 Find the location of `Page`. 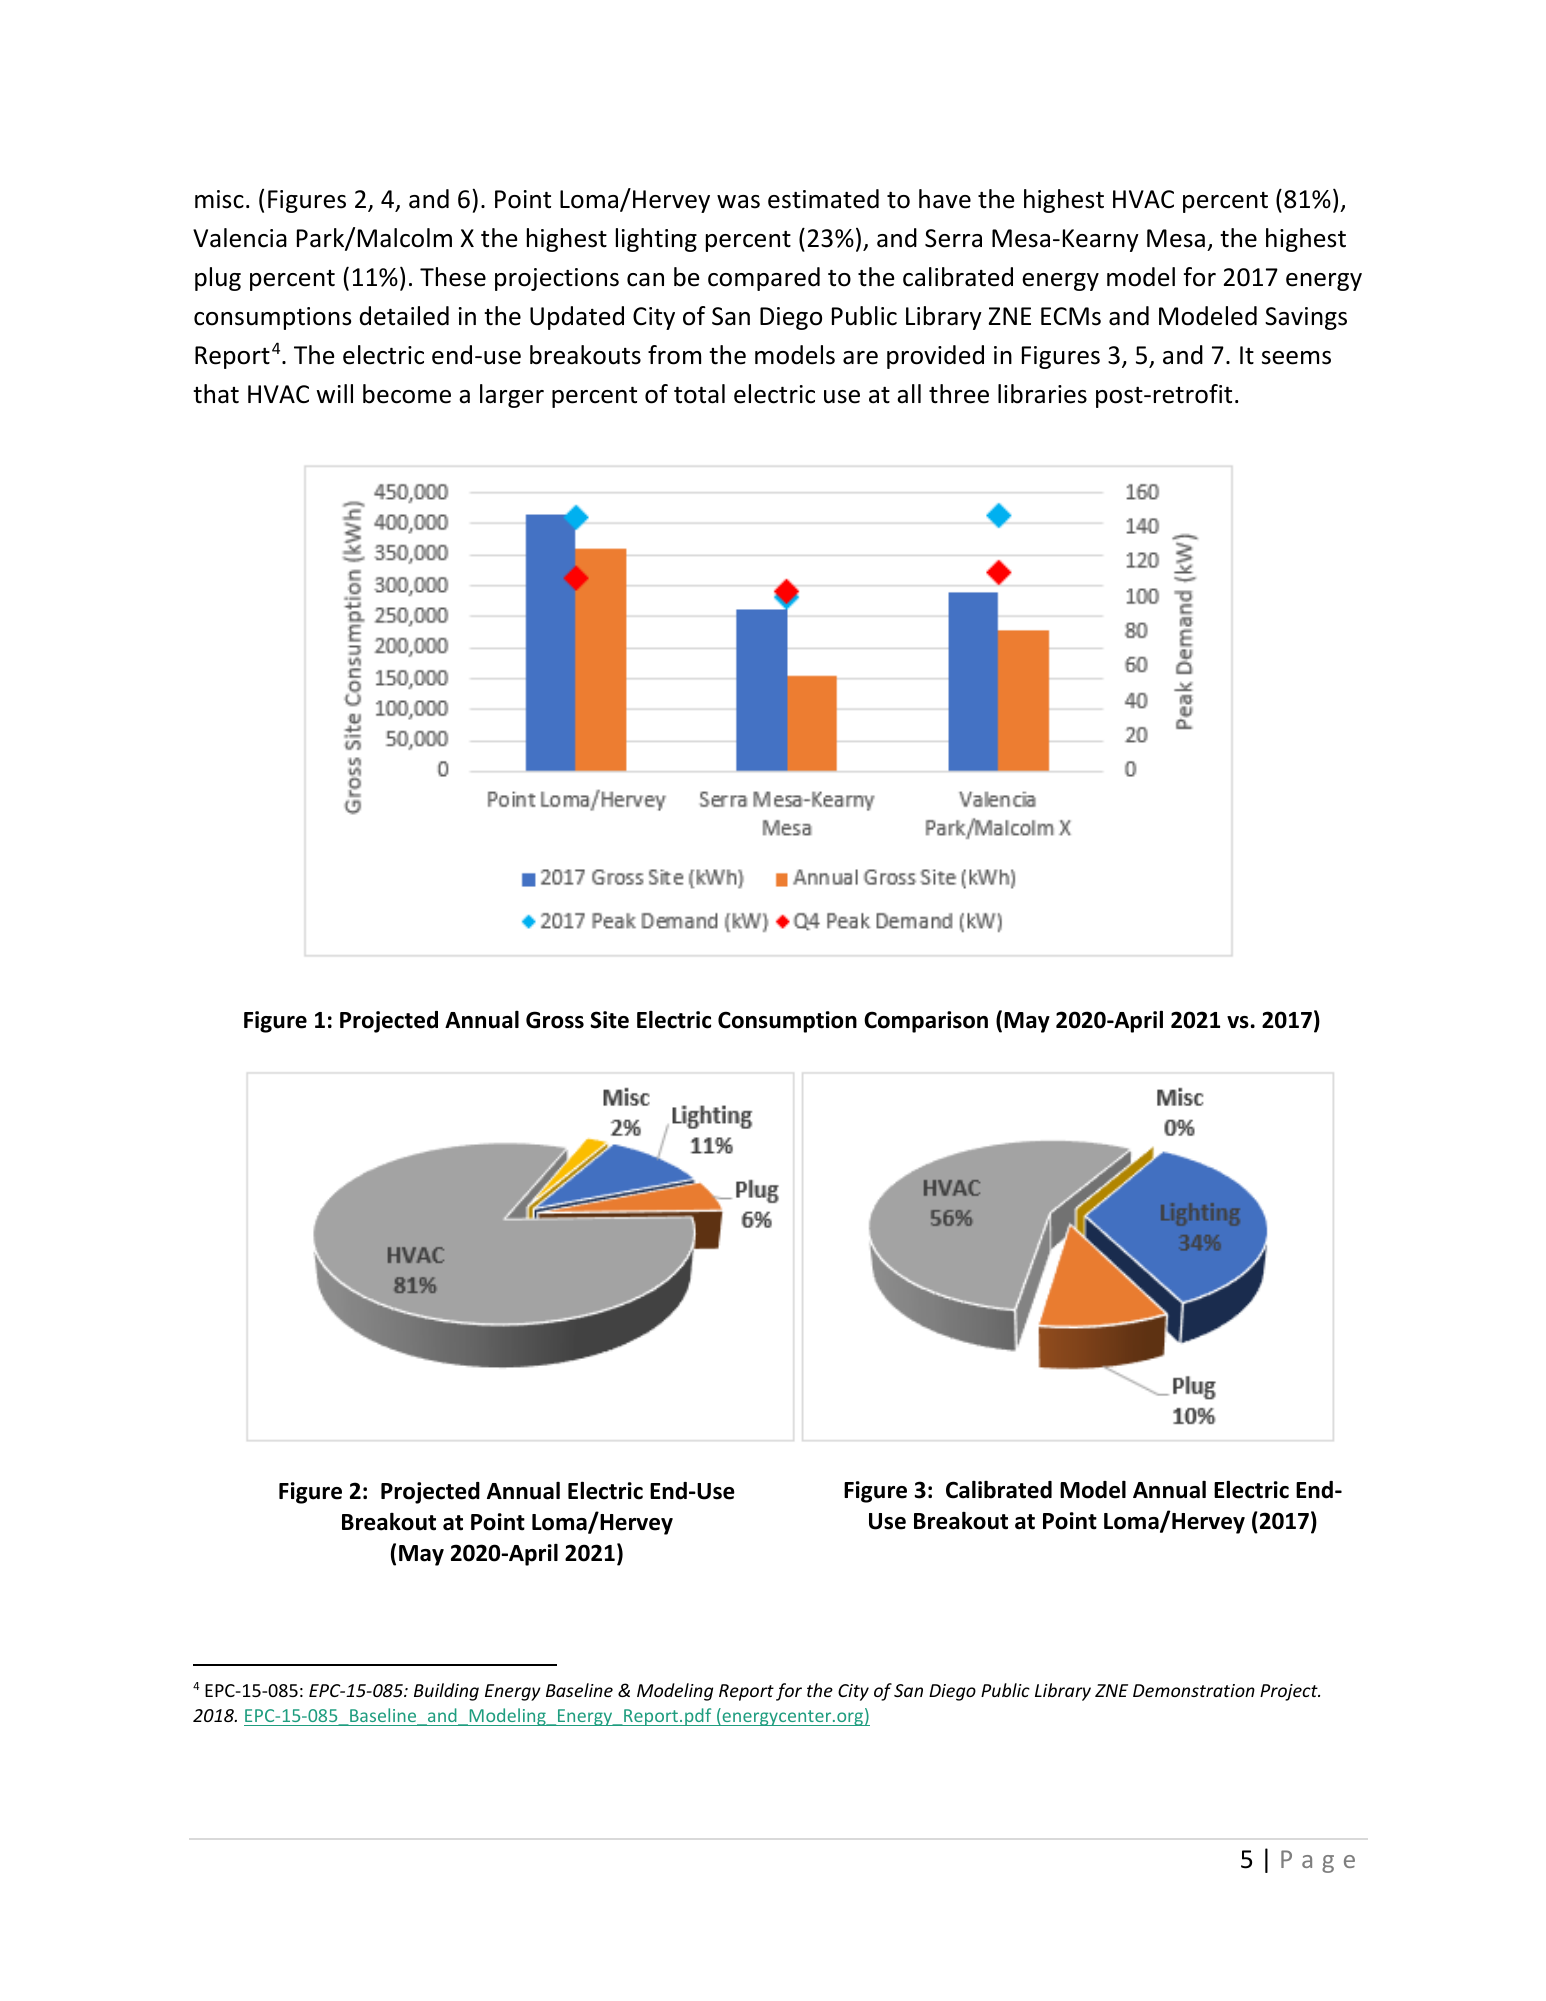

Page is located at coordinates (1318, 1861).
